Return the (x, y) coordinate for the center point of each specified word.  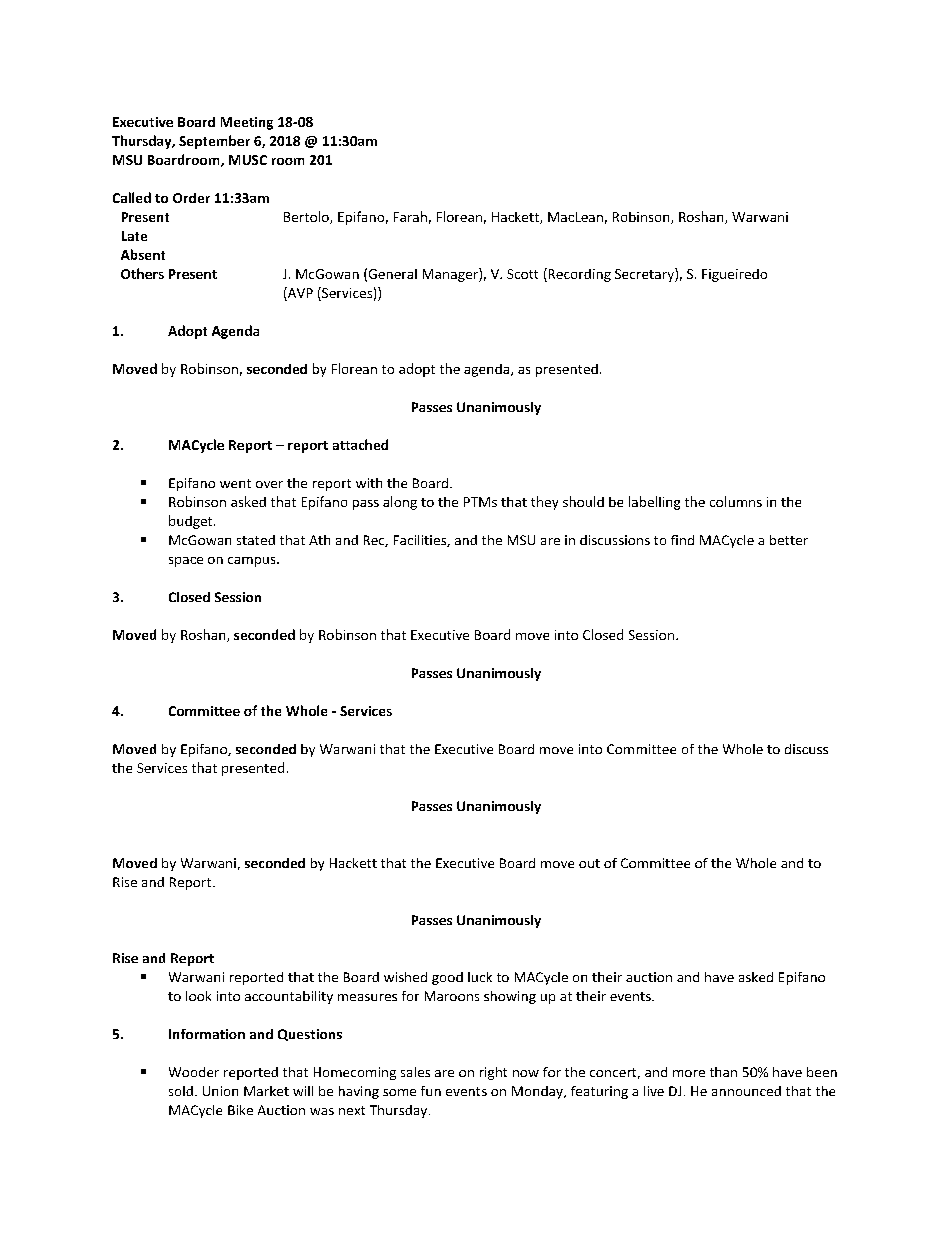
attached (360, 444)
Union (220, 1091)
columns (736, 501)
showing (510, 997)
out (589, 863)
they (544, 503)
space (186, 562)
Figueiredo (734, 275)
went (235, 483)
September (214, 142)
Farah (410, 216)
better (789, 540)
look (198, 996)
